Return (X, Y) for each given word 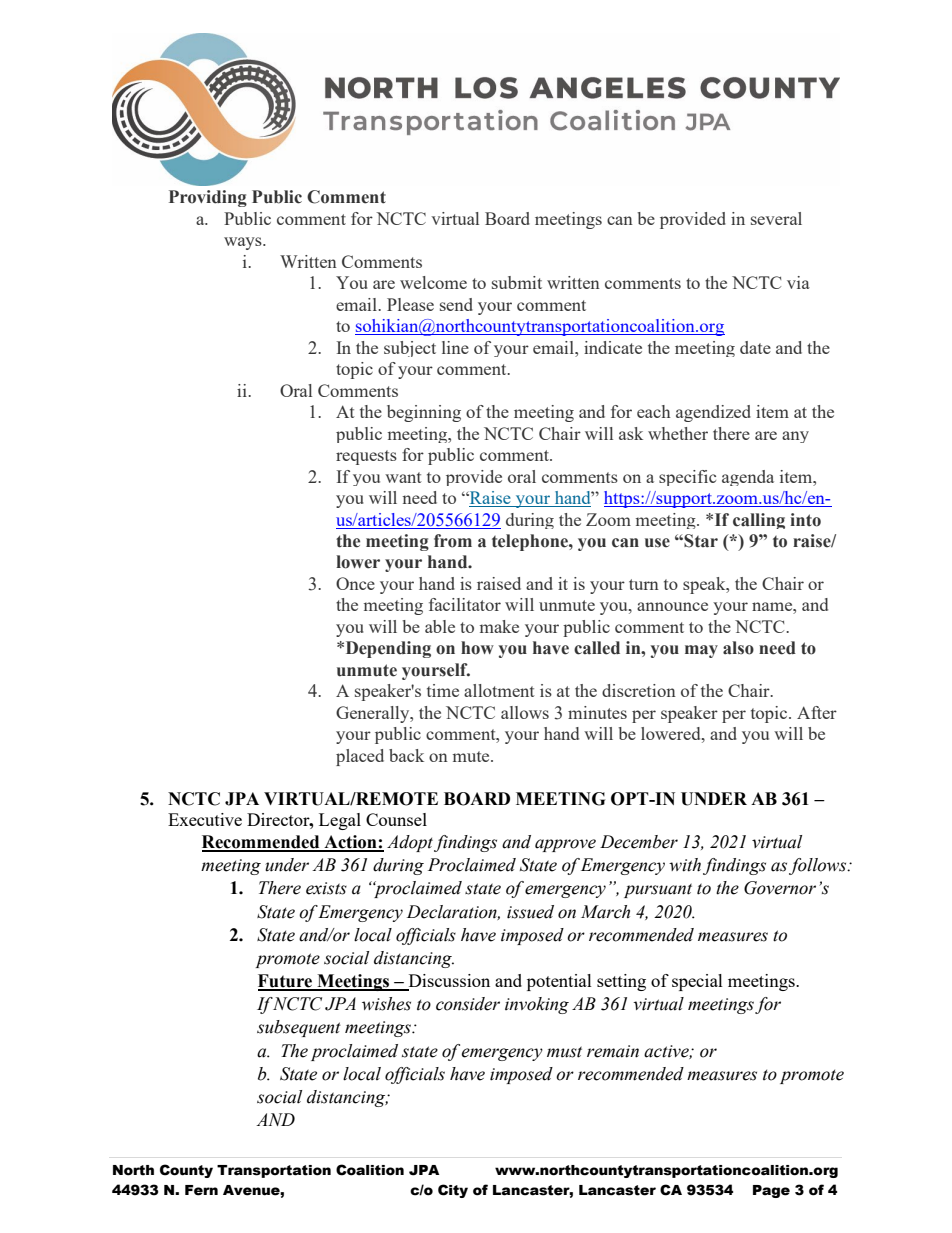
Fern (201, 1190)
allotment (499, 690)
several (776, 218)
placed (360, 757)
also (738, 648)
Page (771, 1191)
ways (244, 243)
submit (517, 282)
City (453, 1191)
